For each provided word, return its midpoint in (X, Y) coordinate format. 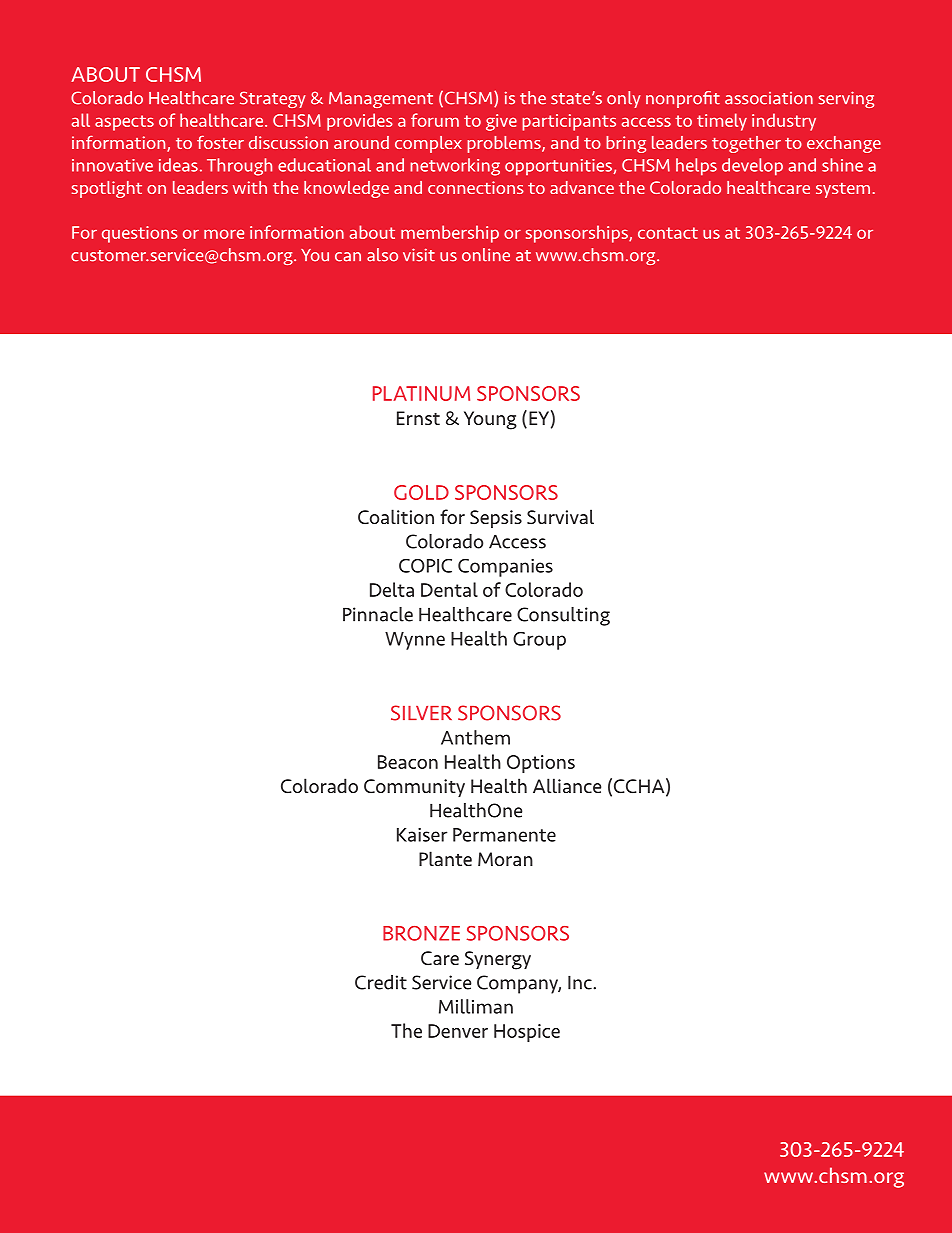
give (501, 122)
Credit (381, 982)
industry (784, 122)
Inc (581, 982)
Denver (458, 1031)
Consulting (563, 616)
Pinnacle (378, 614)
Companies (505, 568)
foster (220, 142)
